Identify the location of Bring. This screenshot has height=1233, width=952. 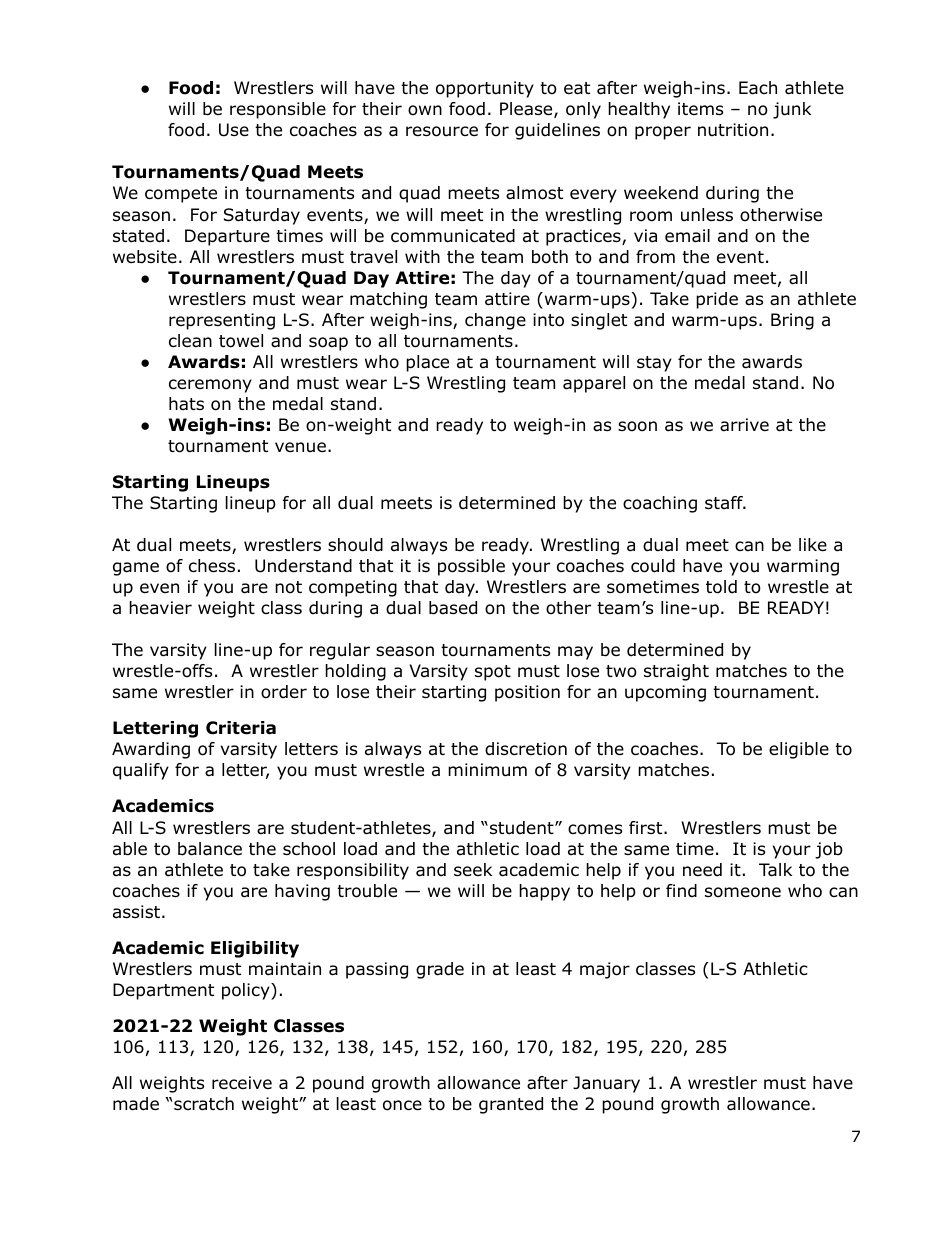
(792, 321).
